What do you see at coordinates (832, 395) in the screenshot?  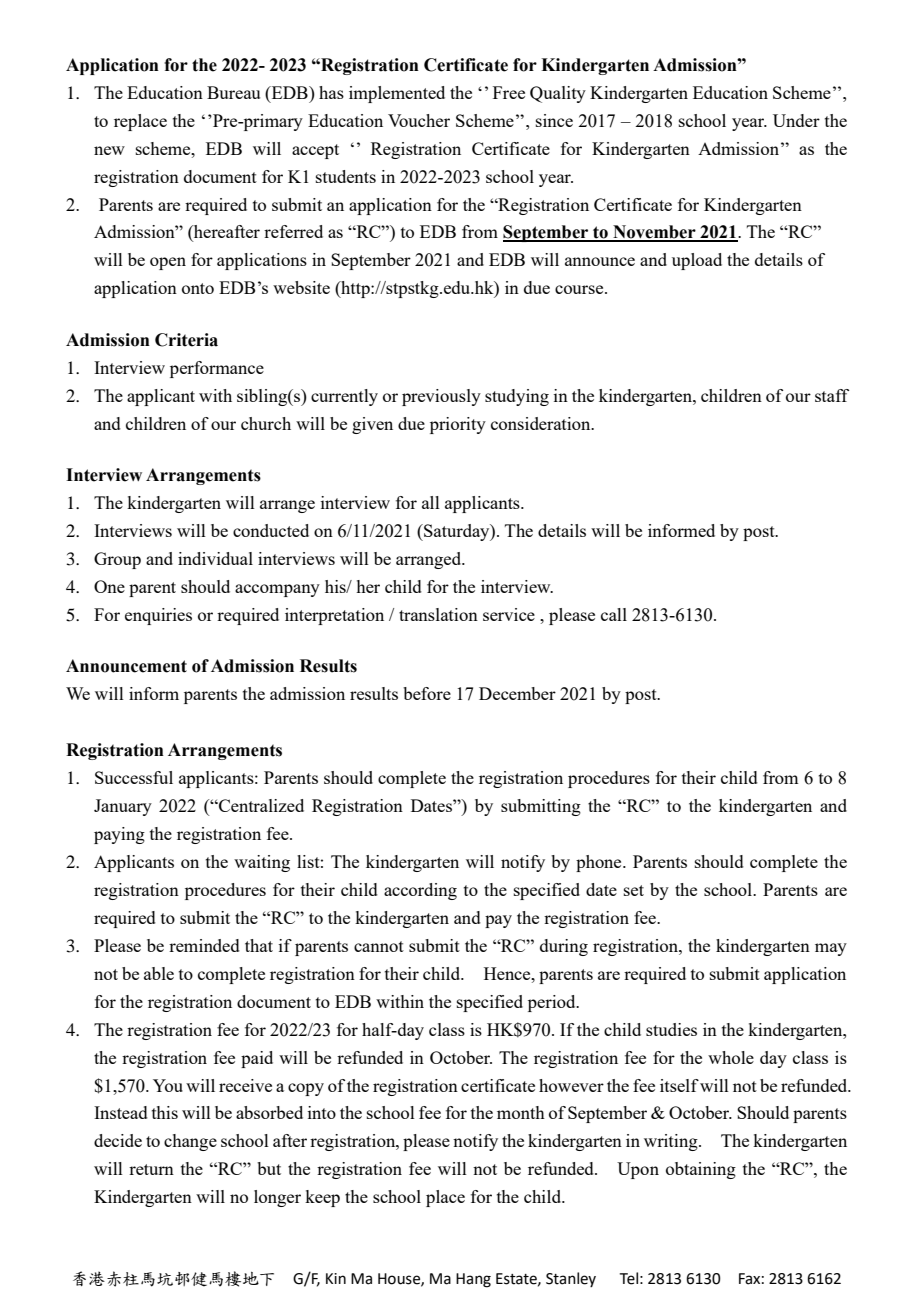 I see `staff` at bounding box center [832, 395].
